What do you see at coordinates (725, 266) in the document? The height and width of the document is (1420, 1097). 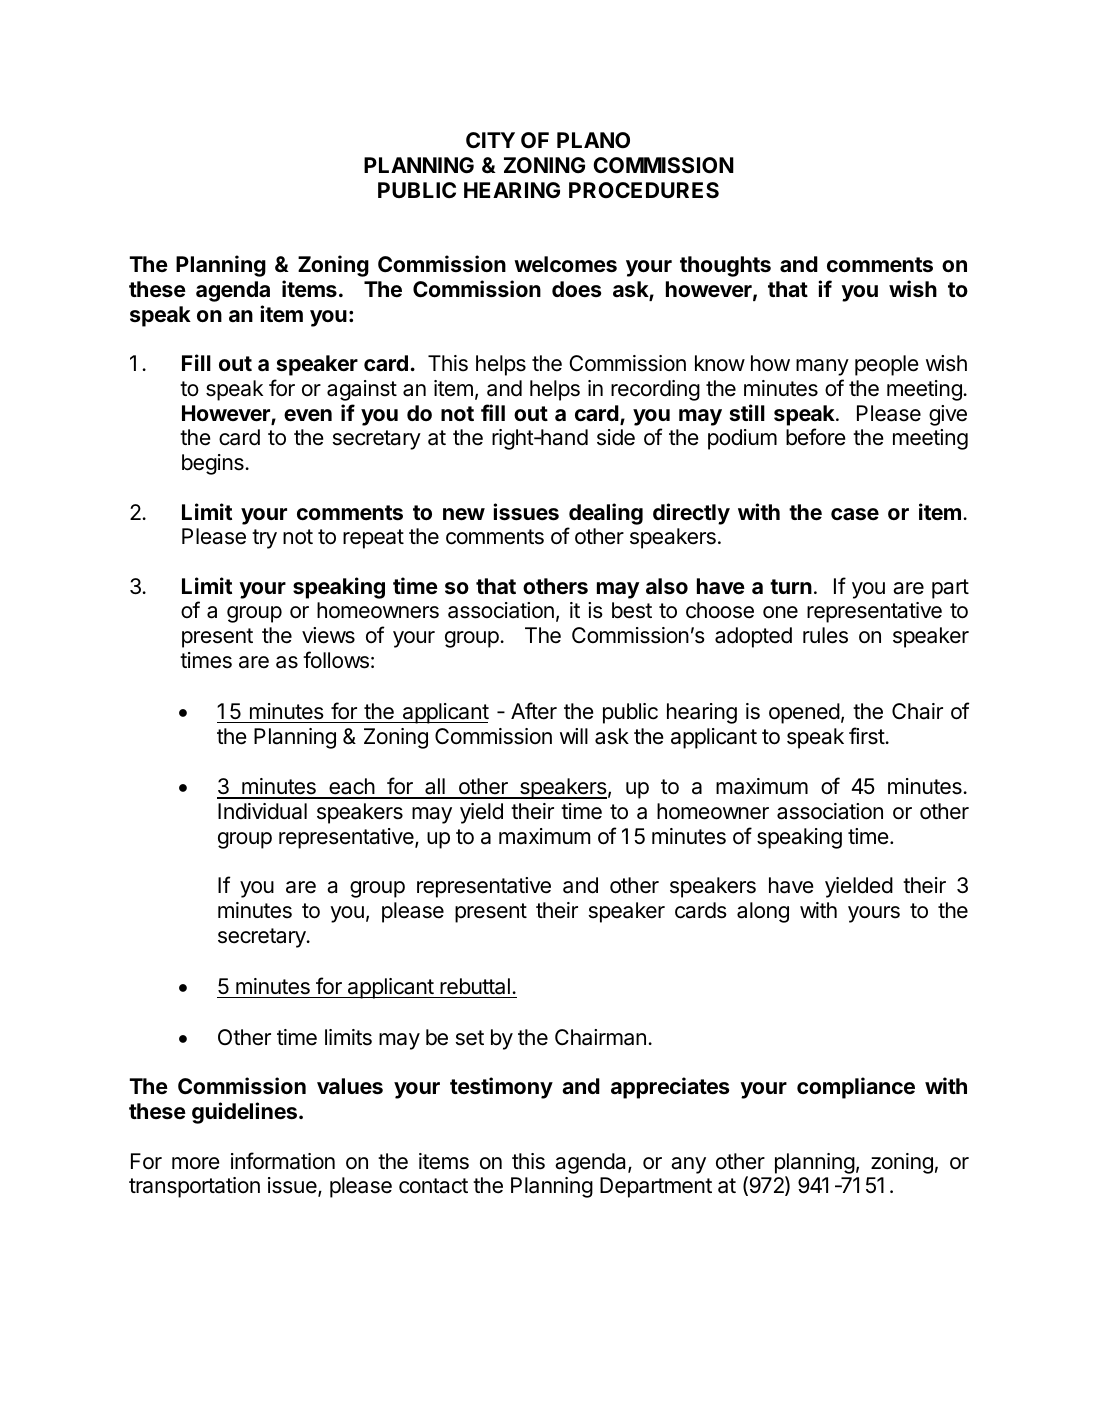 I see `thoughts` at bounding box center [725, 266].
